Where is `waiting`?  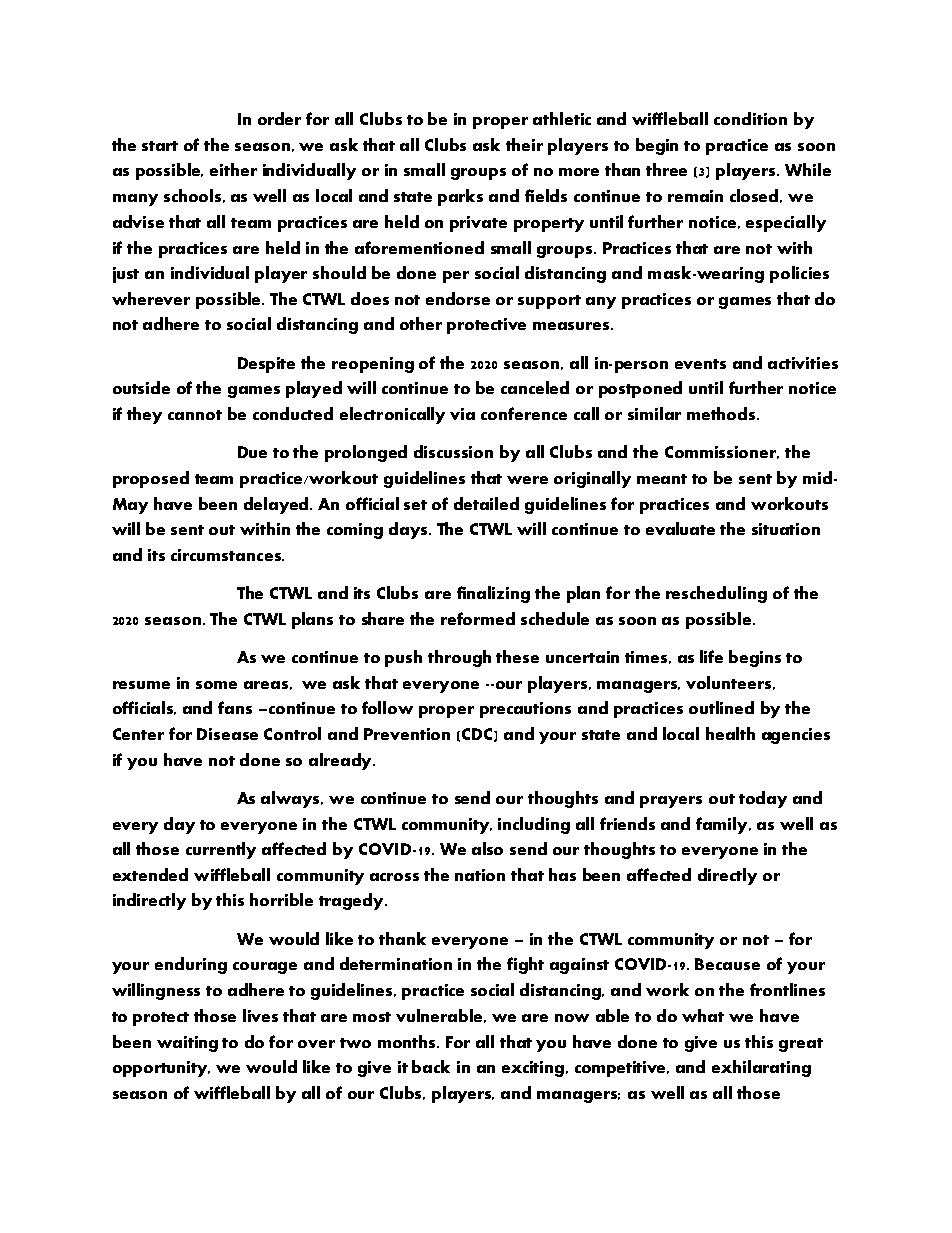
waiting is located at coordinates (187, 1044).
